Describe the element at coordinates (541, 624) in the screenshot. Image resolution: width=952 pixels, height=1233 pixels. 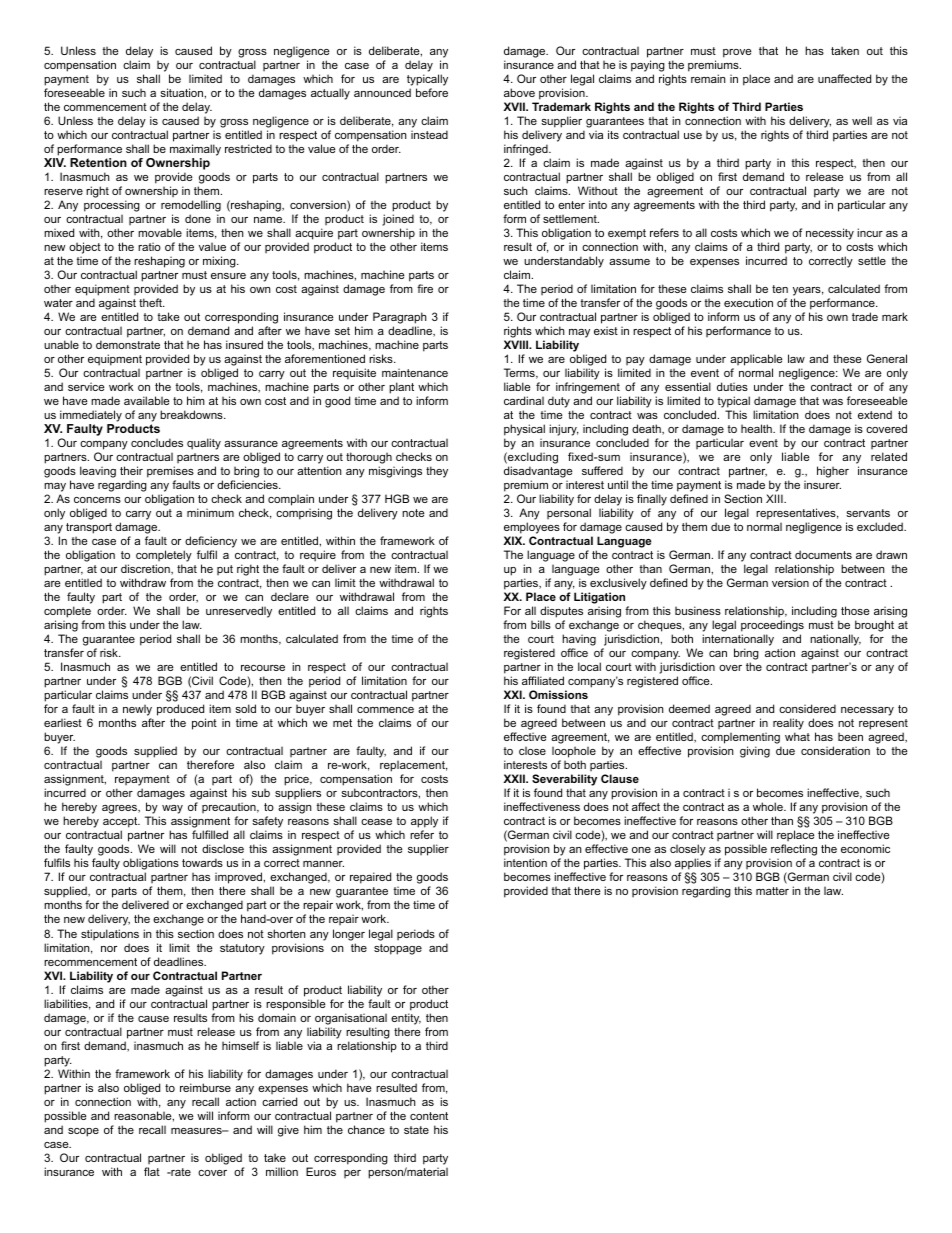
I see `bills` at that location.
